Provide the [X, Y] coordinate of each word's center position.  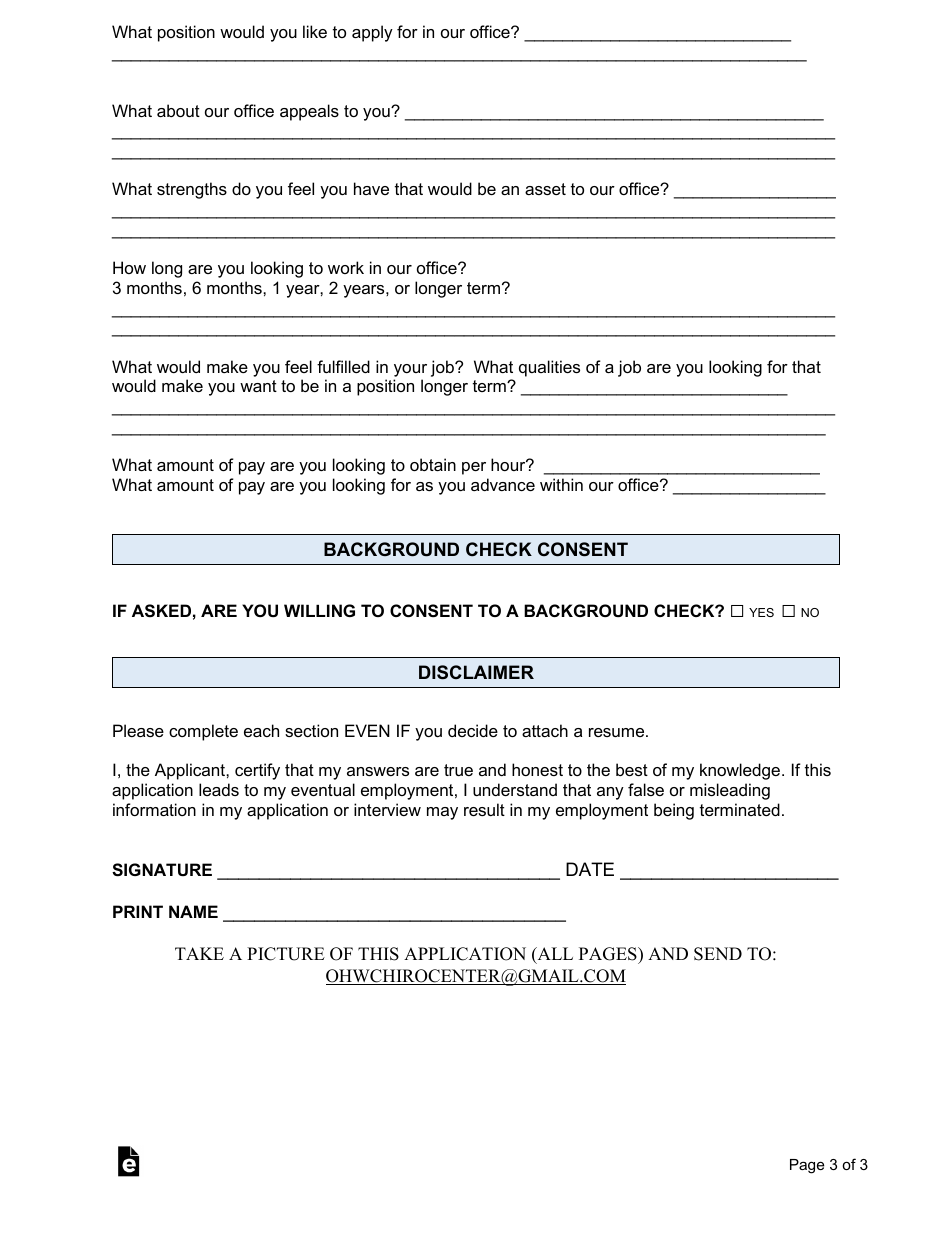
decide [473, 730]
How [129, 267]
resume [618, 732]
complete [203, 732]
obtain [433, 464]
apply [372, 33]
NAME [193, 911]
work [346, 267]
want [258, 386]
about [178, 110]
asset [545, 189]
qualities [549, 368]
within [561, 484]
